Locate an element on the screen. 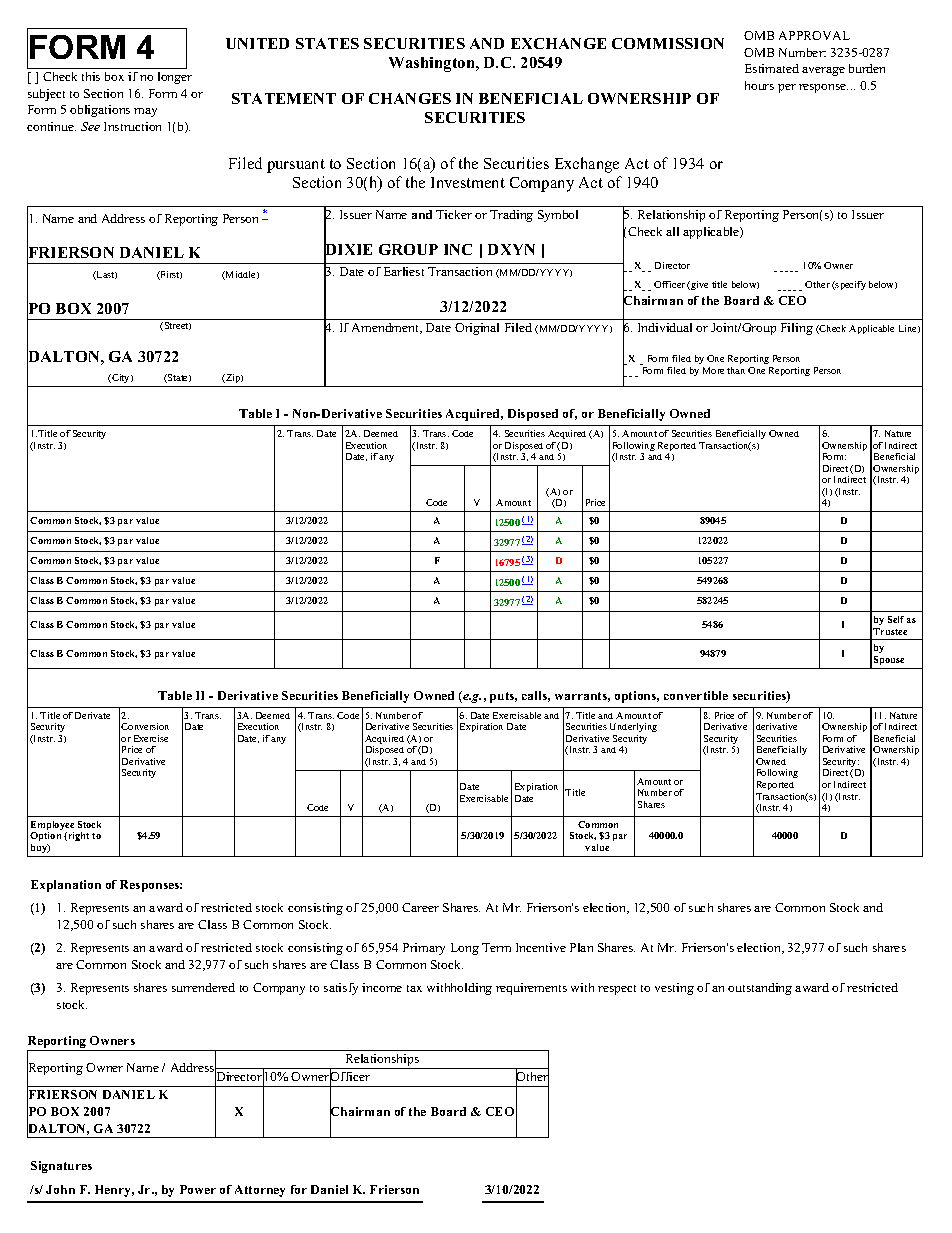 Image resolution: width=952 pixels, height=1233 pixels. Original is located at coordinates (477, 329).
